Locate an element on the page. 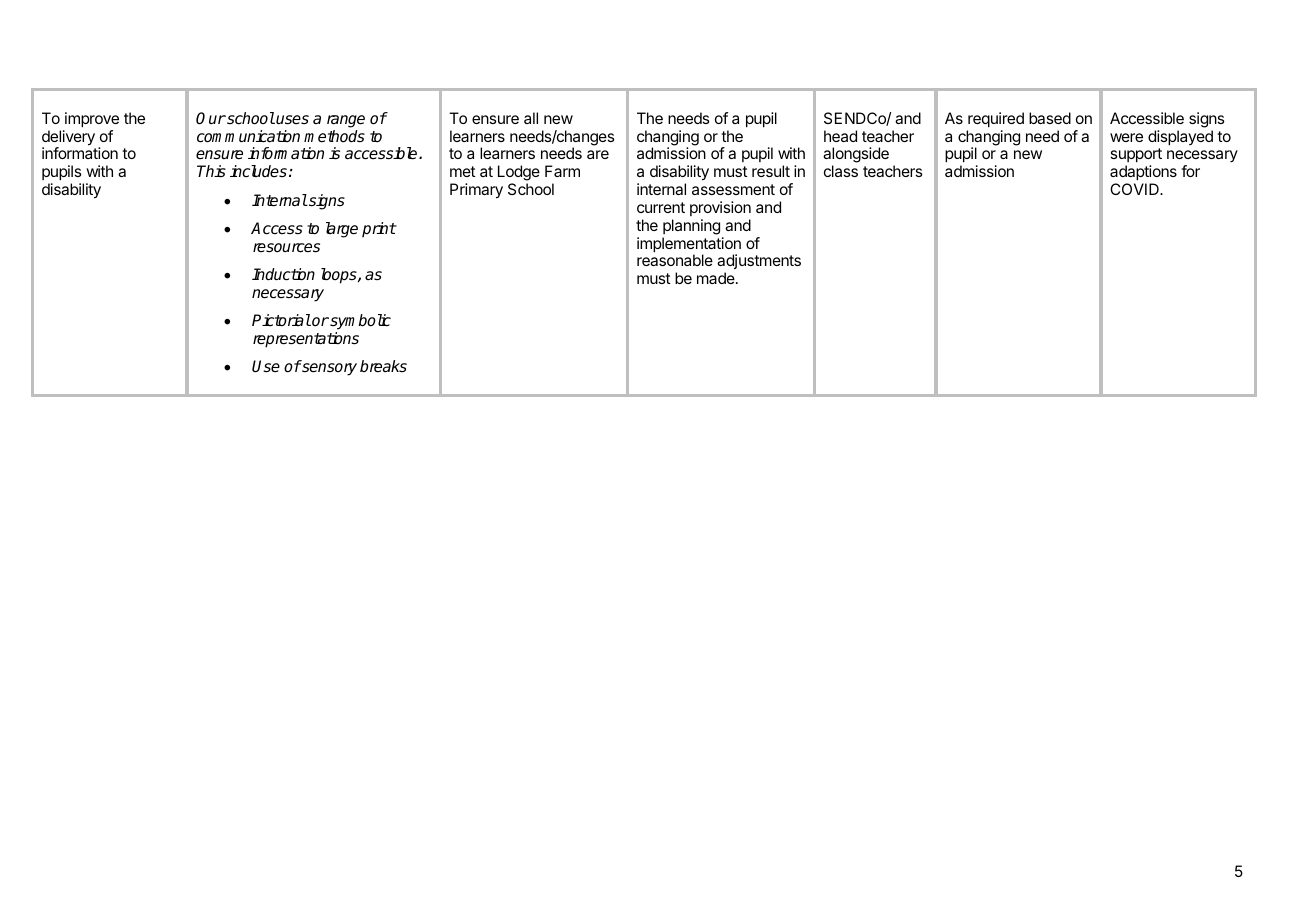 The width and height of the page is (1308, 924). breaks is located at coordinates (383, 366).
